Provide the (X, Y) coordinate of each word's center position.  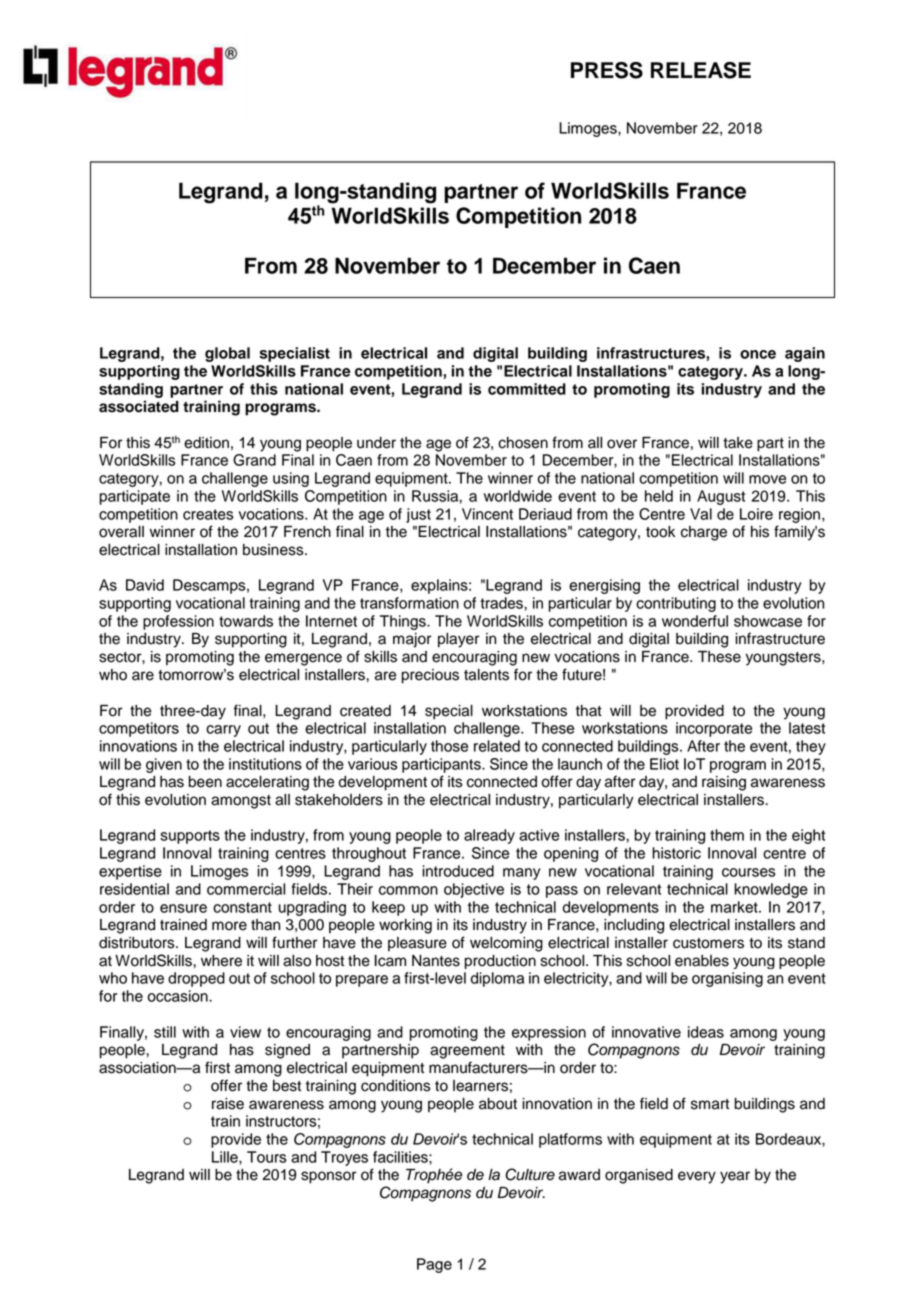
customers (708, 943)
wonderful (695, 621)
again (805, 354)
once (758, 354)
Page (434, 1265)
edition (206, 443)
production (500, 962)
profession (178, 622)
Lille (226, 1157)
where (221, 961)
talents (486, 675)
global (227, 354)
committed (527, 389)
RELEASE (701, 70)
